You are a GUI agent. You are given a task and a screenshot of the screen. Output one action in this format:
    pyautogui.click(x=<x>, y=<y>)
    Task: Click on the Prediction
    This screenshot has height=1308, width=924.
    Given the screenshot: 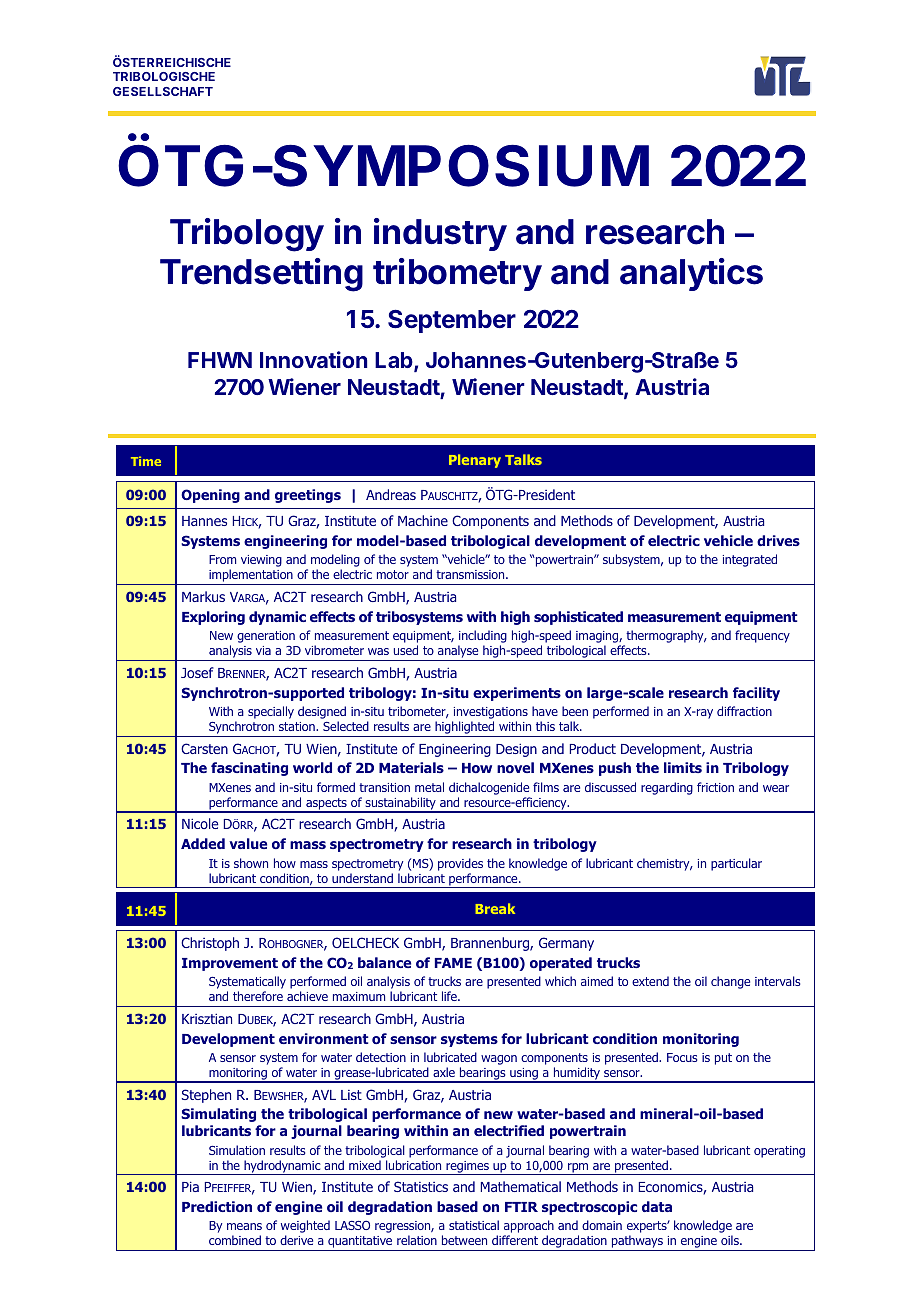 What is the action you would take?
    pyautogui.click(x=217, y=1206)
